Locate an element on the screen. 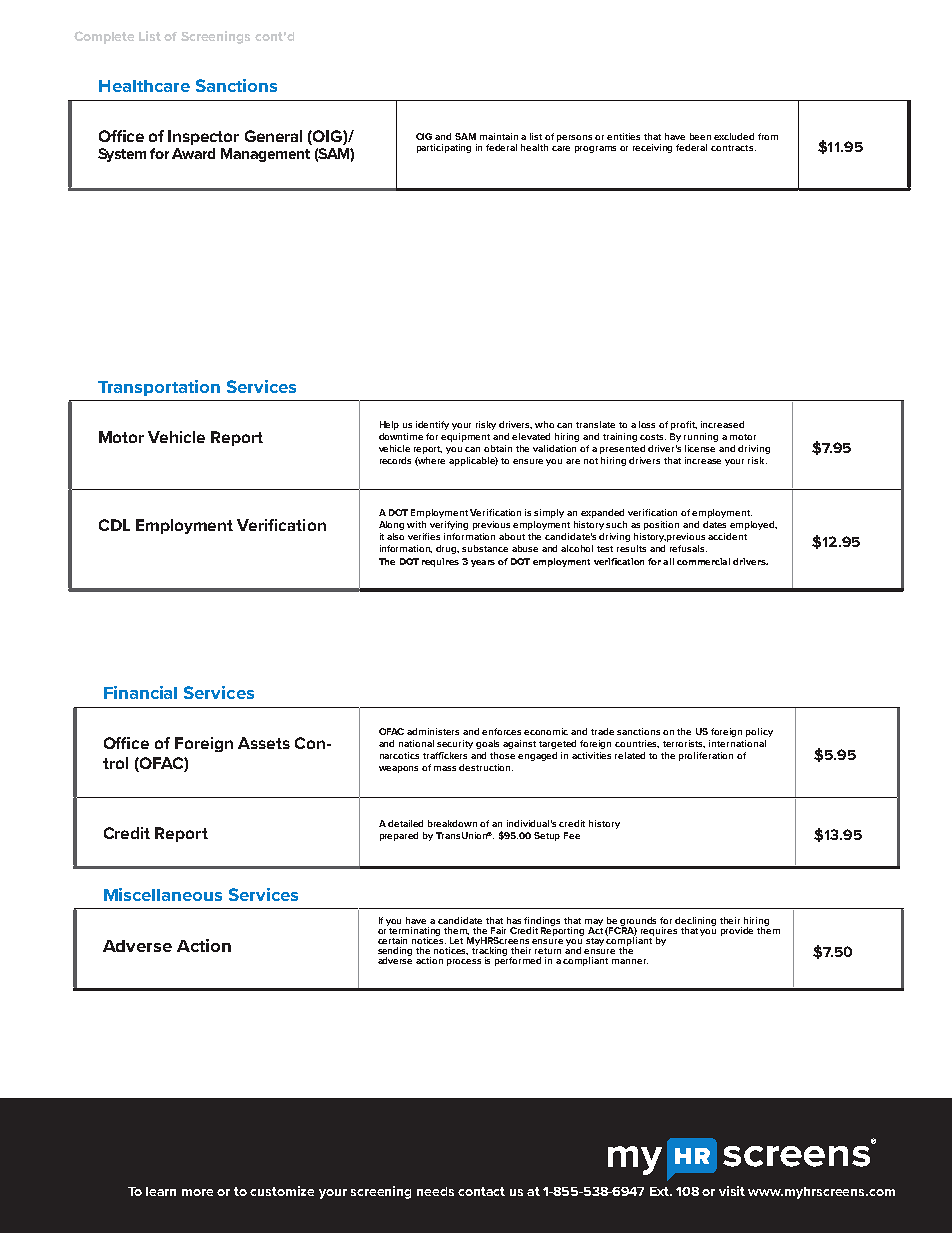 This screenshot has height=1233, width=952. needs is located at coordinates (435, 1191).
